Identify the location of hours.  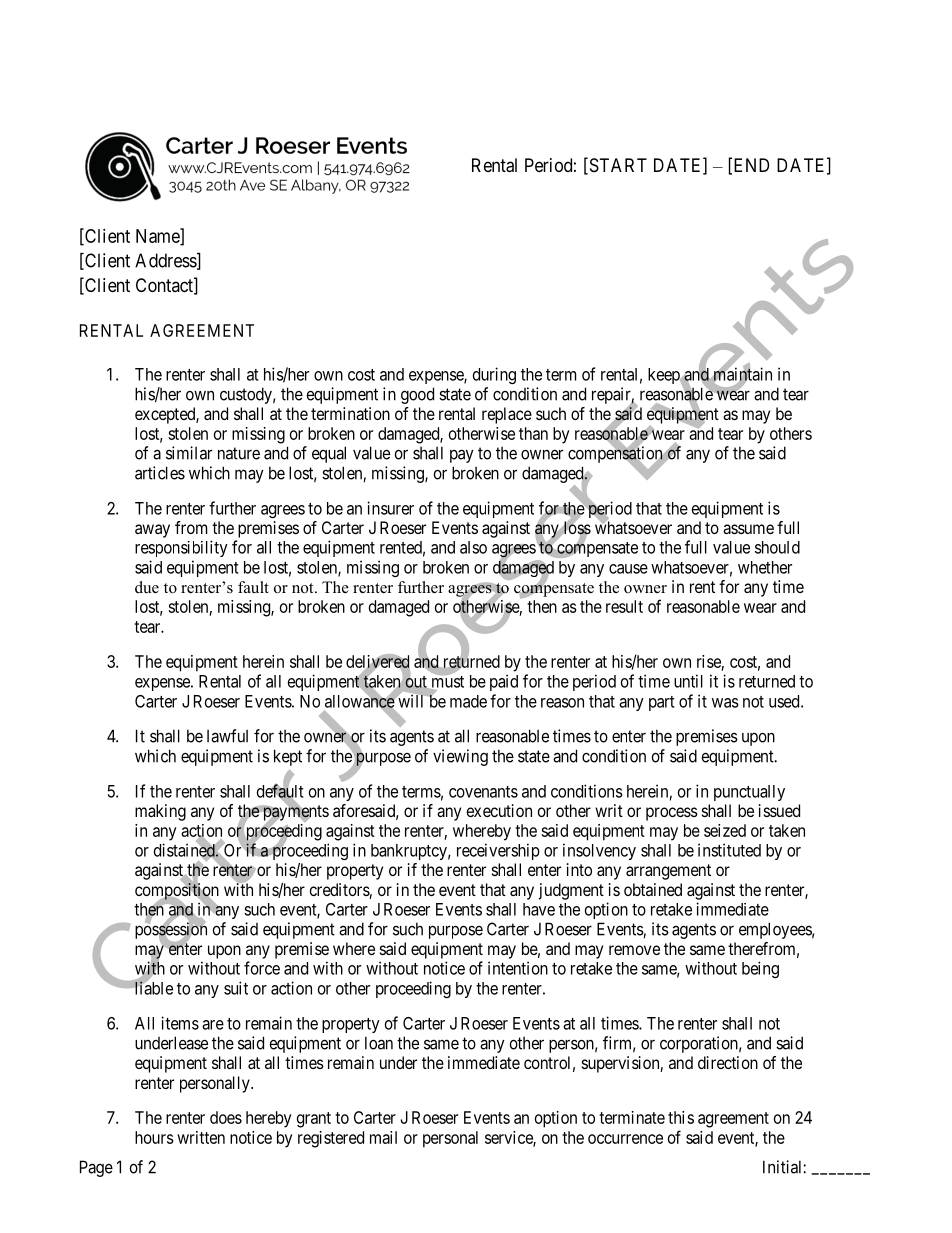
(154, 1137).
